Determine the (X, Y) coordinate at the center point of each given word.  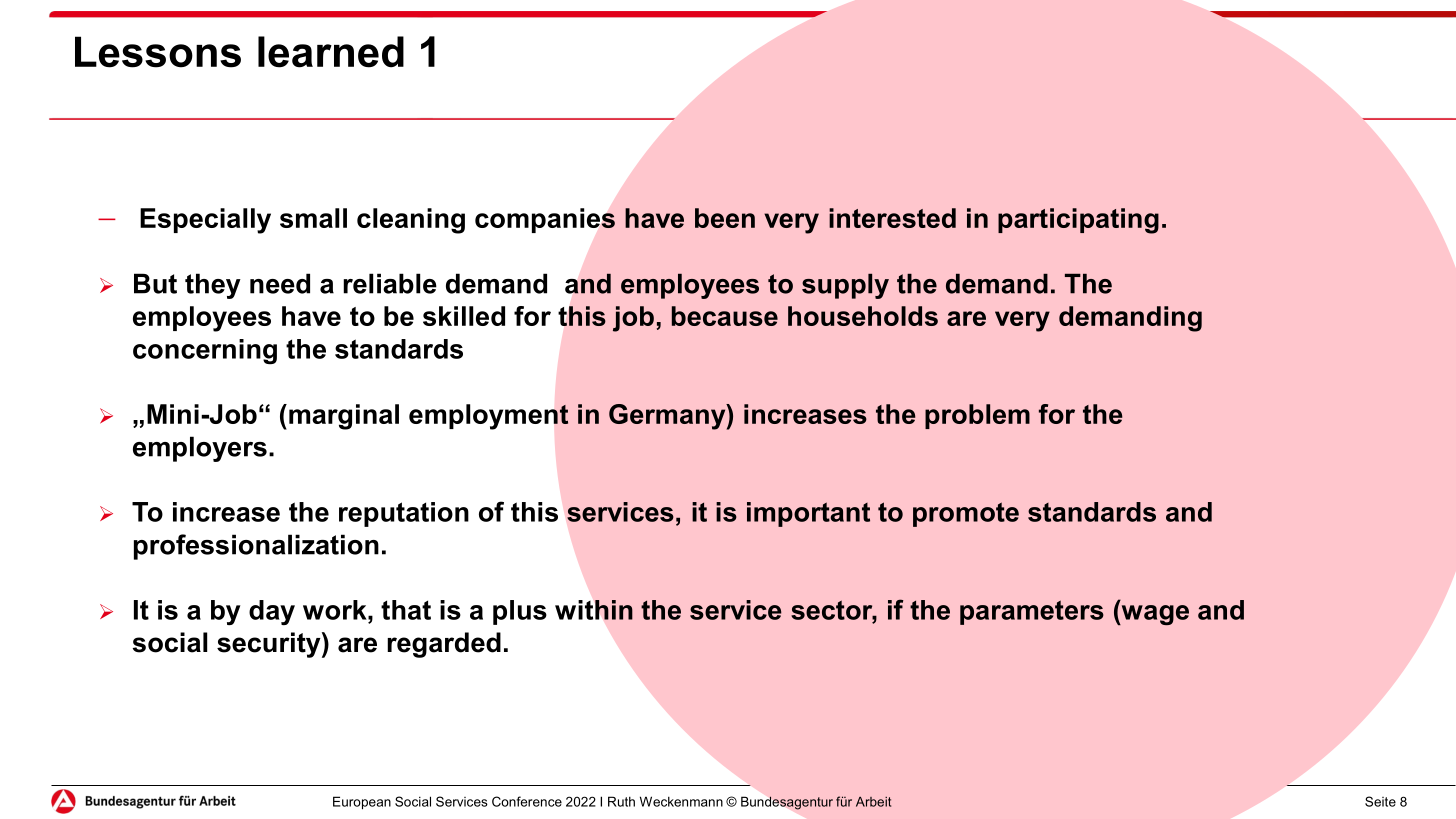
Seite (1380, 801)
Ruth (621, 801)
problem (977, 416)
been (725, 218)
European (362, 803)
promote (966, 514)
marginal (344, 417)
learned (331, 52)
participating (1078, 221)
